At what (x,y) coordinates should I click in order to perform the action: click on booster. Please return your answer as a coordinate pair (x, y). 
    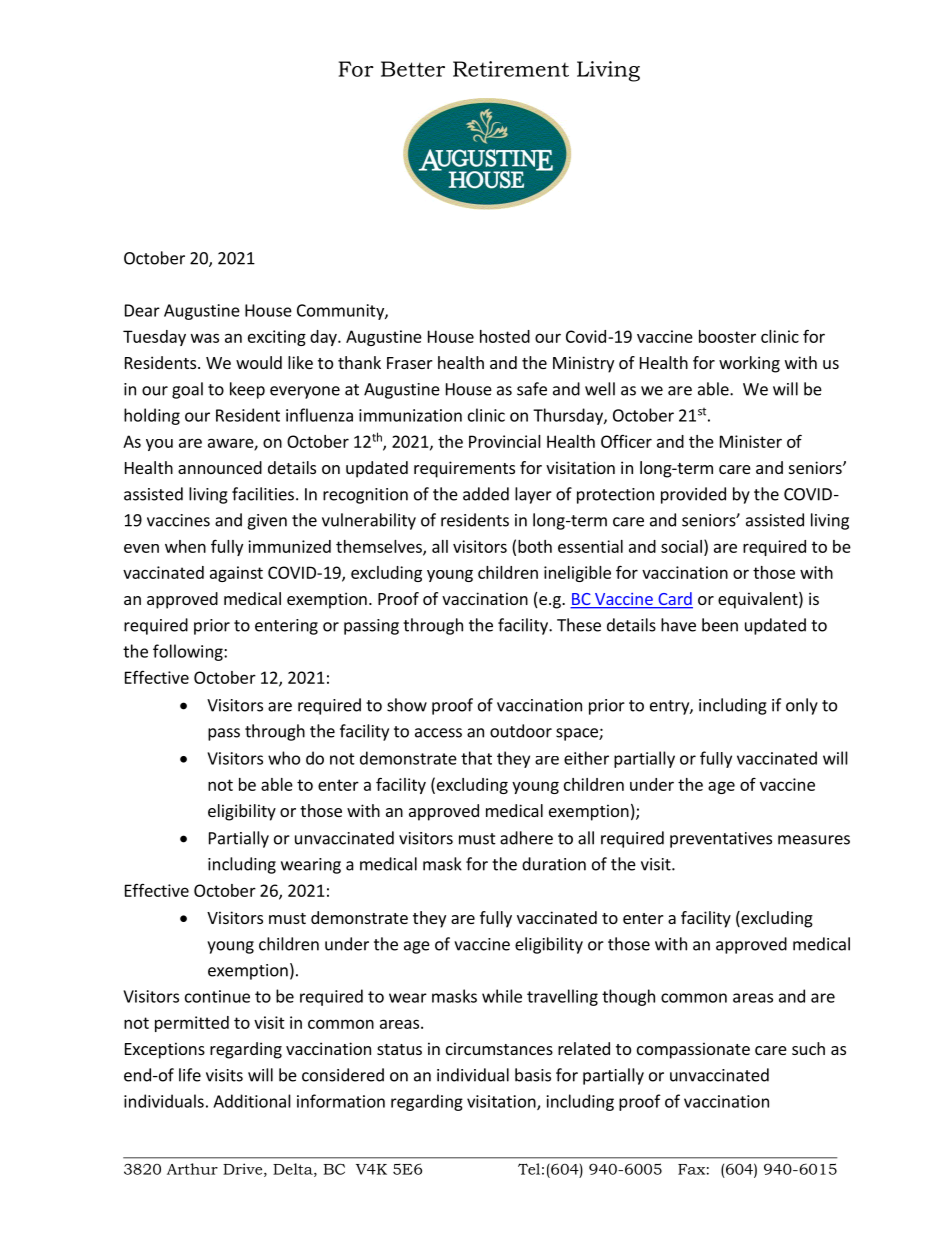
    Looking at the image, I should click on (727, 336).
